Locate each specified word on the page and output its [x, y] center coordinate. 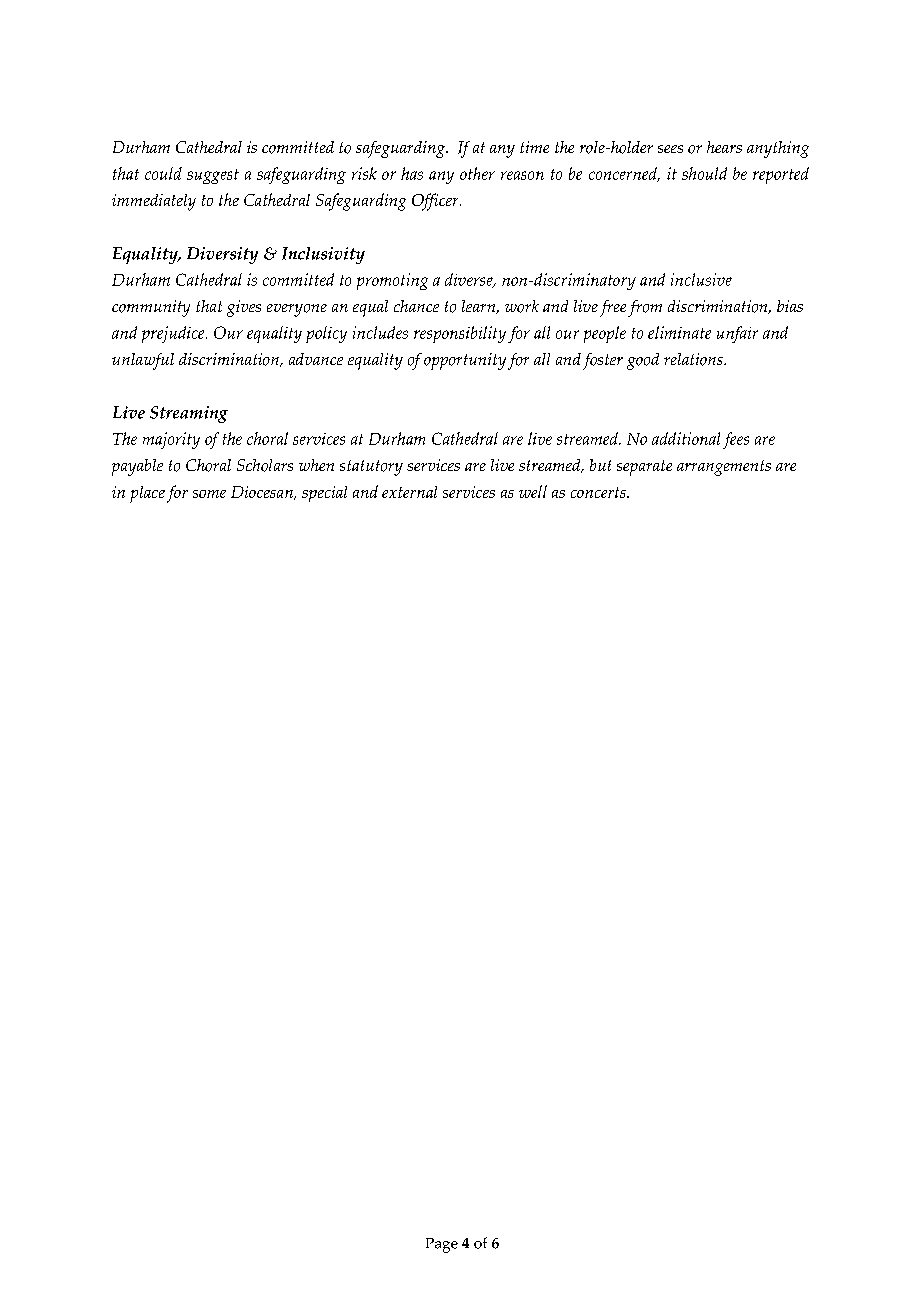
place [147, 494]
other [477, 173]
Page [442, 1245]
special [324, 494]
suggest [213, 176]
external [409, 492]
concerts [599, 492]
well [533, 491]
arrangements [724, 468]
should [704, 173]
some [209, 494]
